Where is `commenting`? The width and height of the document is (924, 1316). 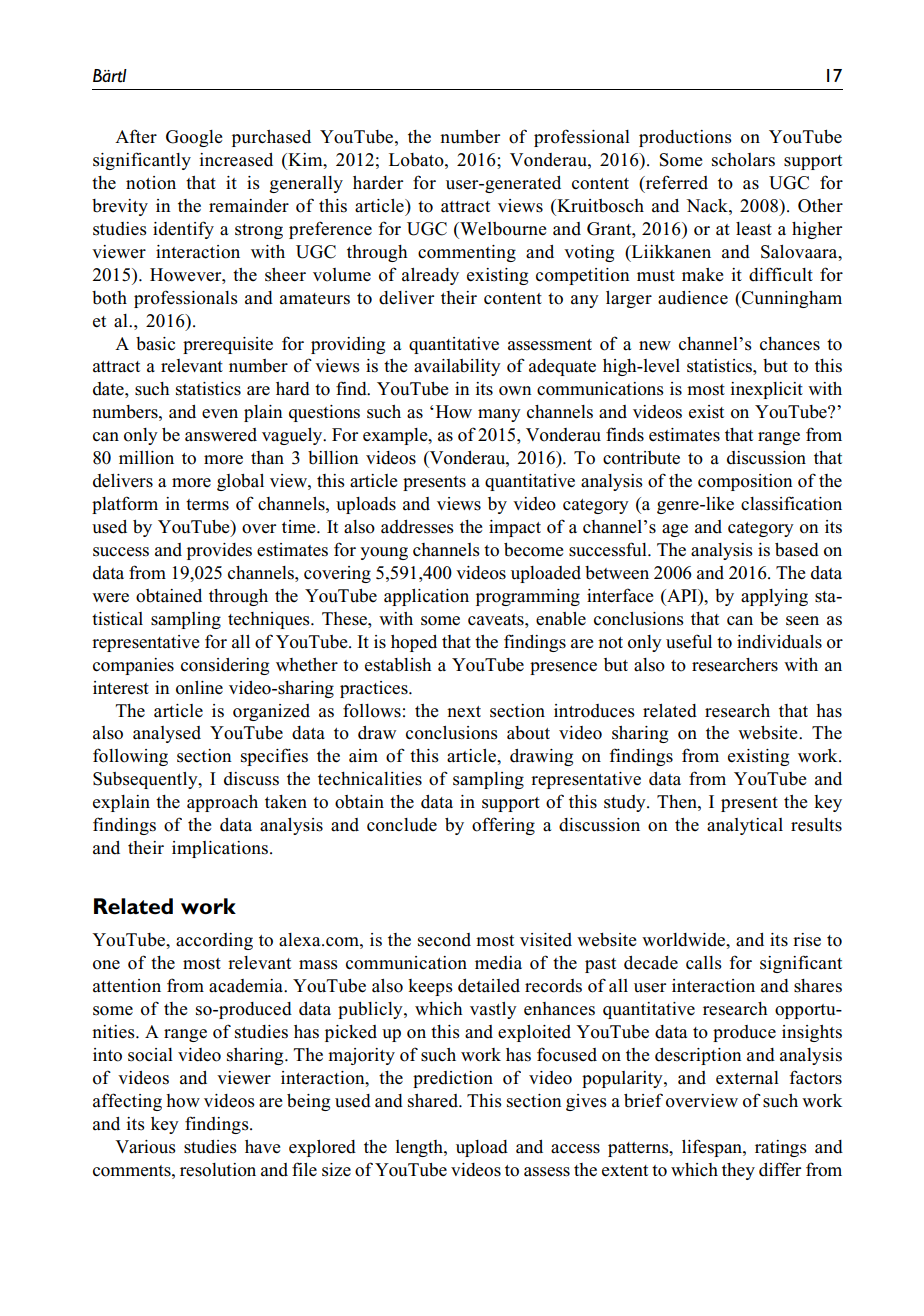 commenting is located at coordinates (467, 253).
